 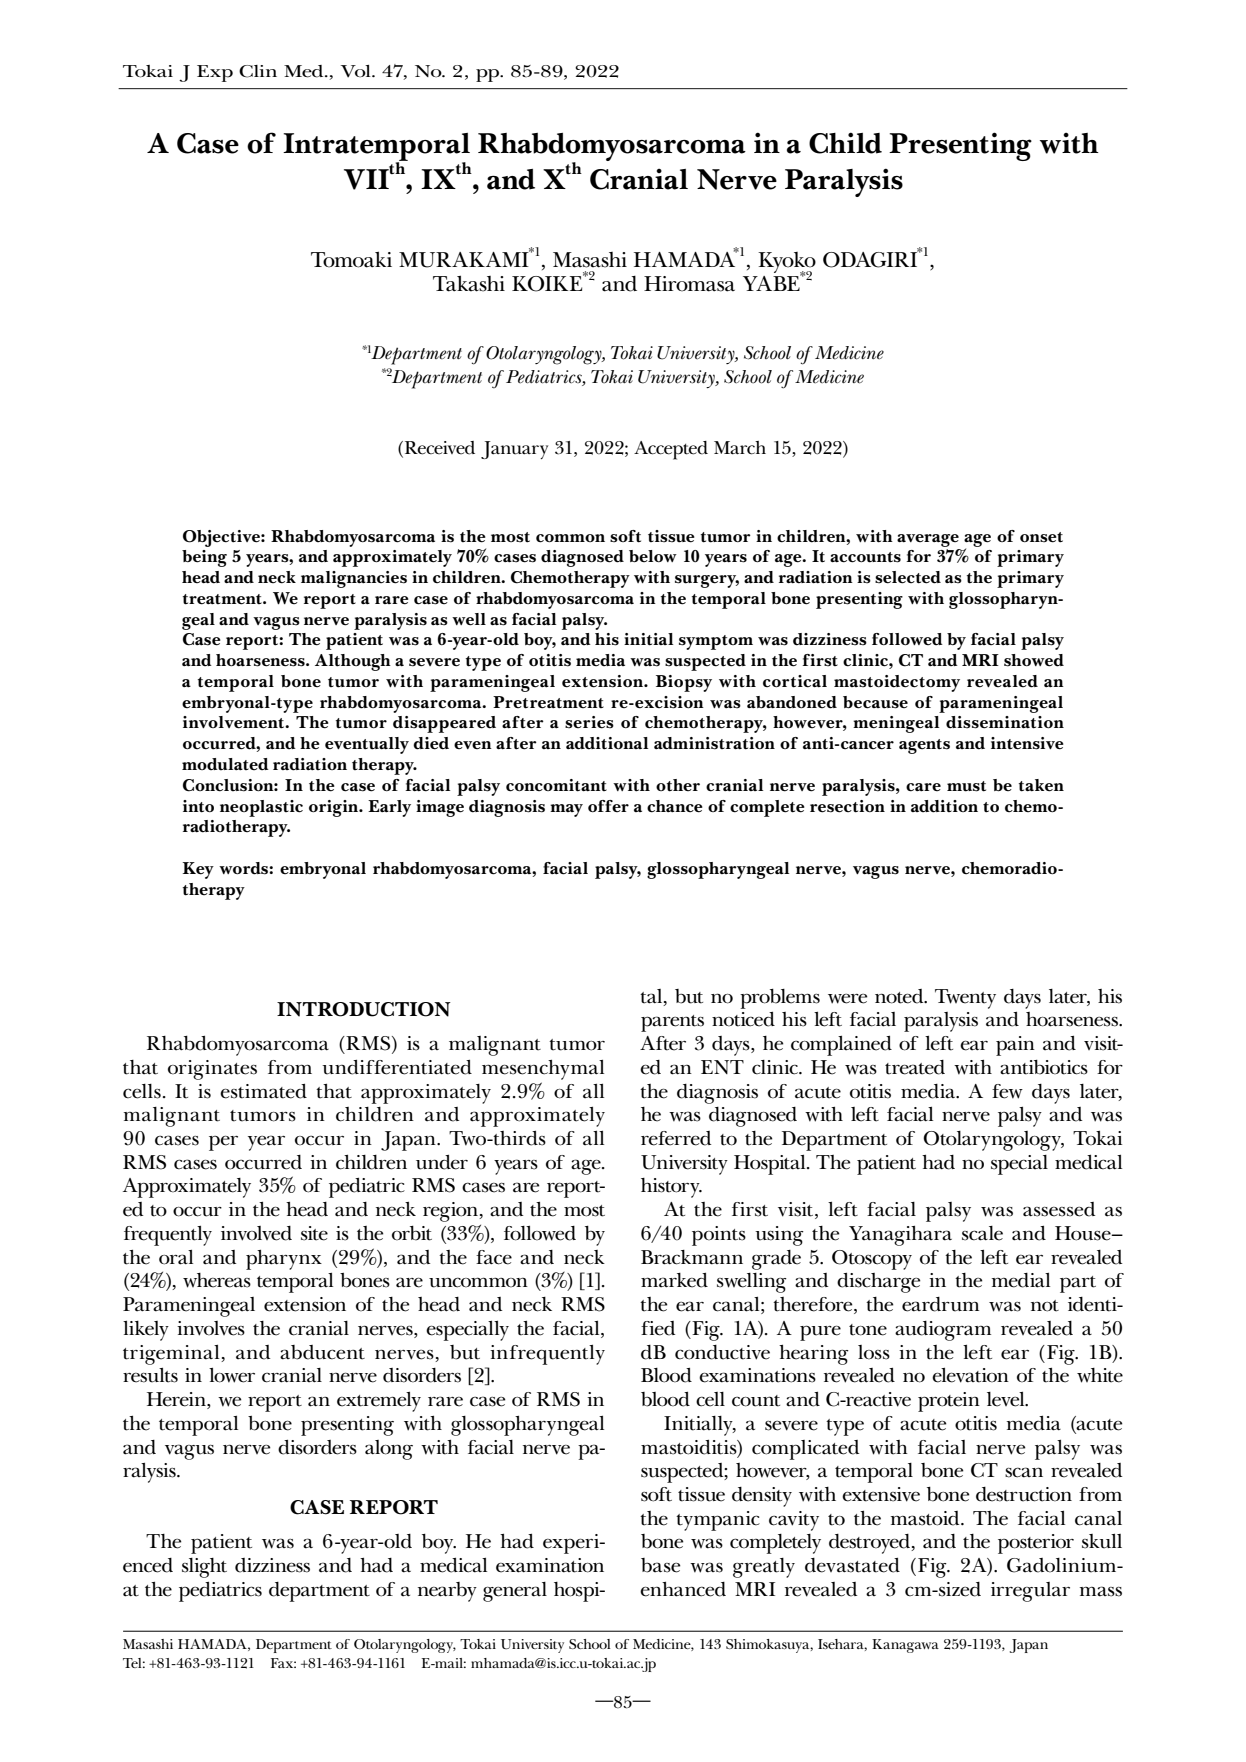 What do you see at coordinates (671, 1188) in the screenshot?
I see `history` at bounding box center [671, 1188].
